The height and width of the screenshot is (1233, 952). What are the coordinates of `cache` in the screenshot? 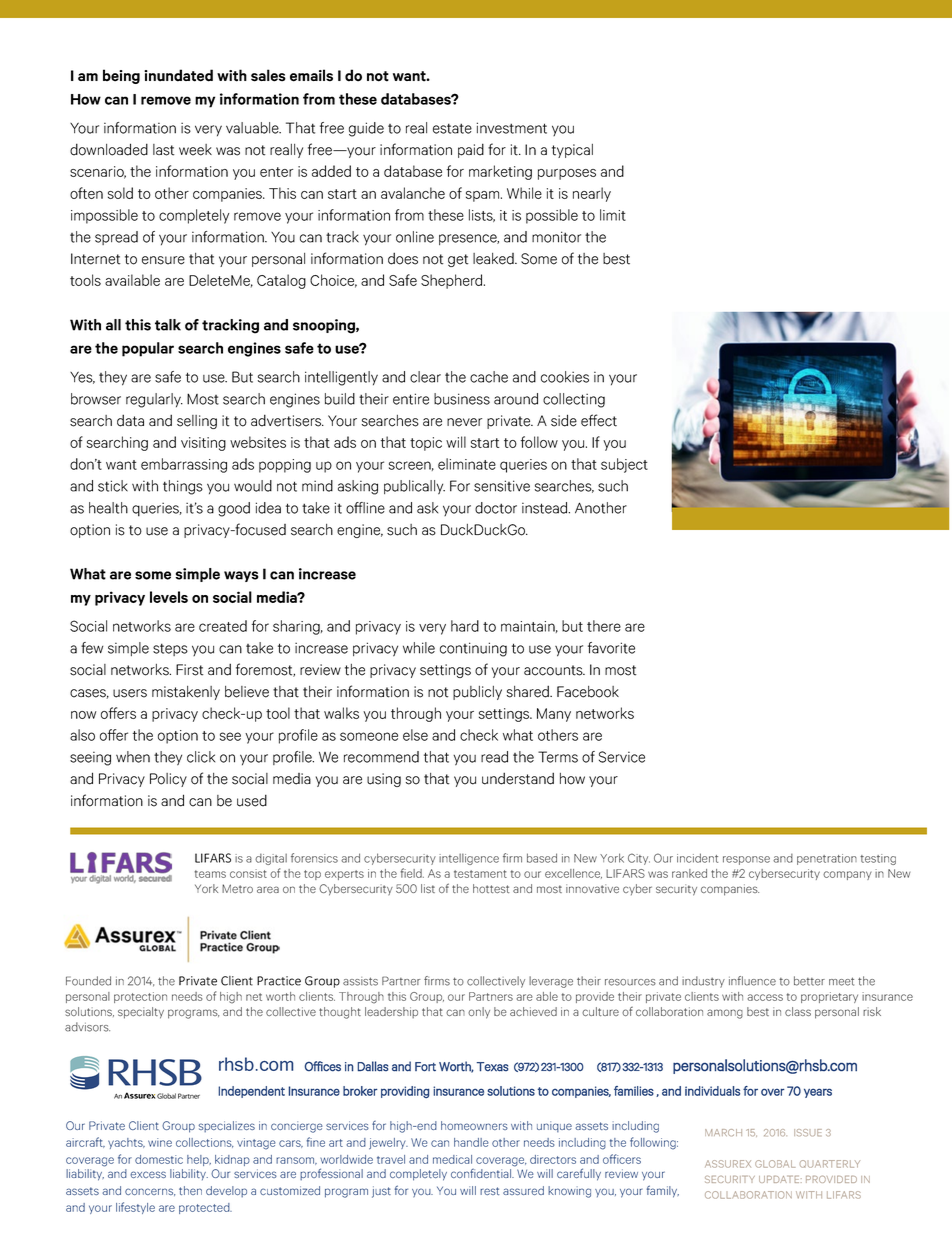 It's located at (489, 377).
